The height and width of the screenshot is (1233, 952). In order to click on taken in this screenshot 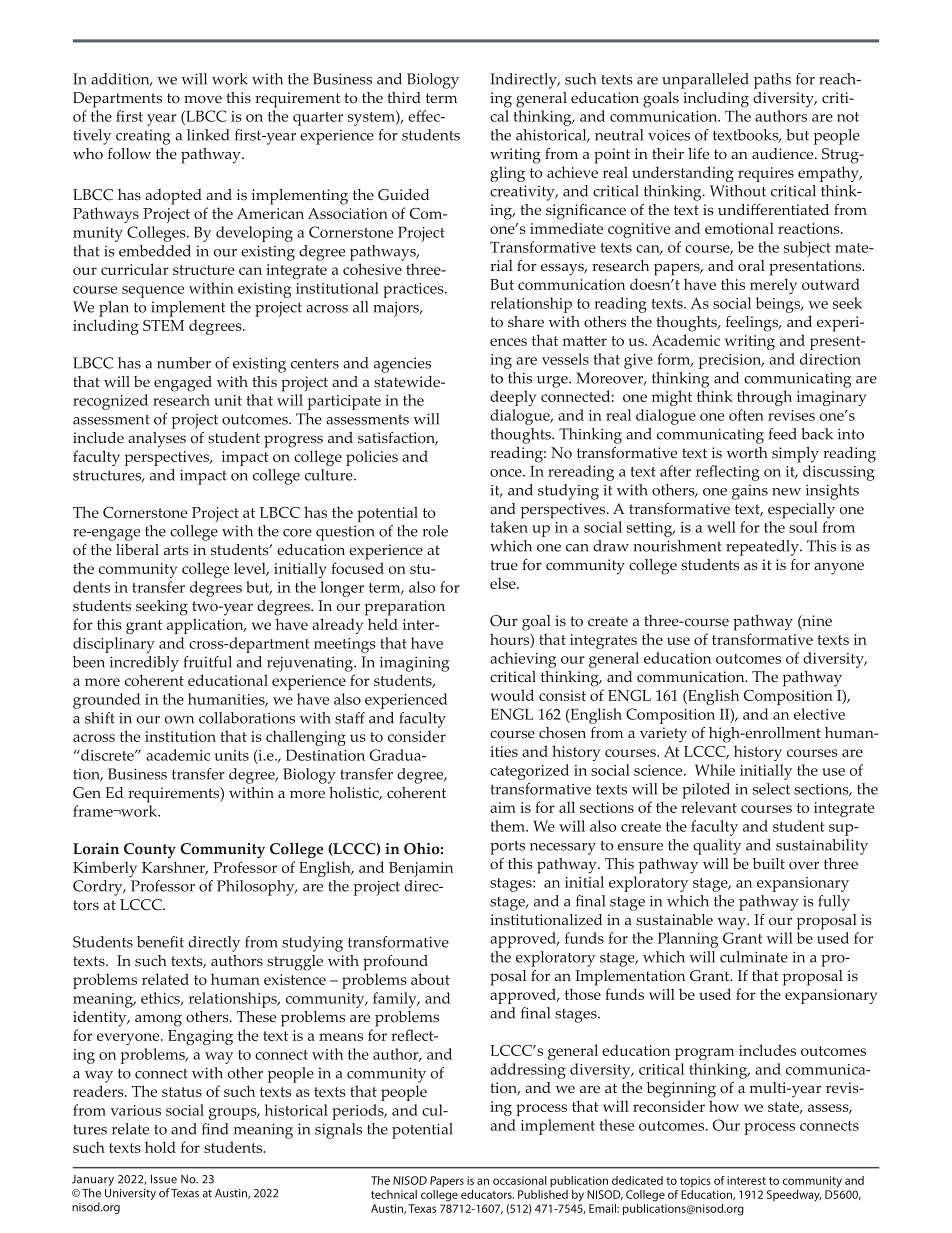, I will do `click(509, 527)`.
